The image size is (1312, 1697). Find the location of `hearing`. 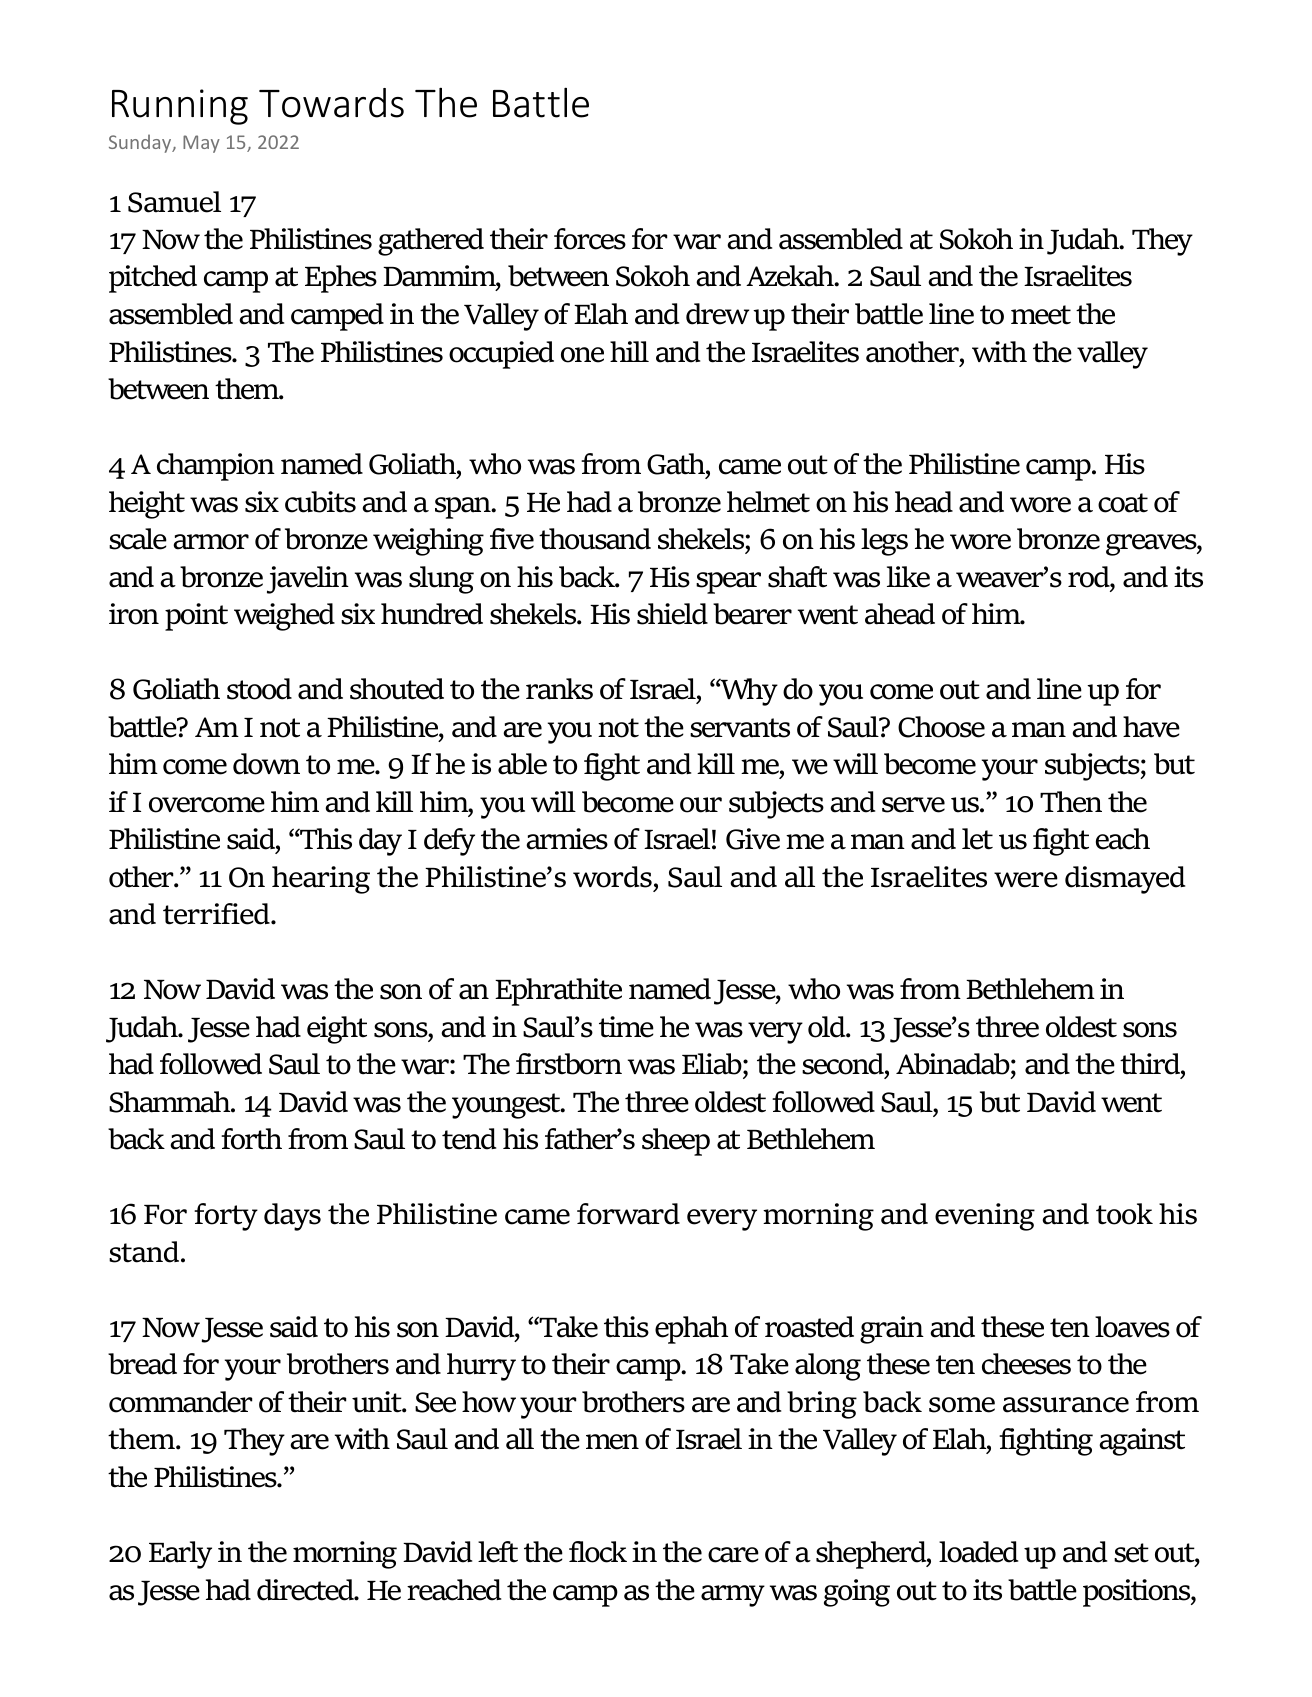

hearing is located at coordinates (321, 880).
